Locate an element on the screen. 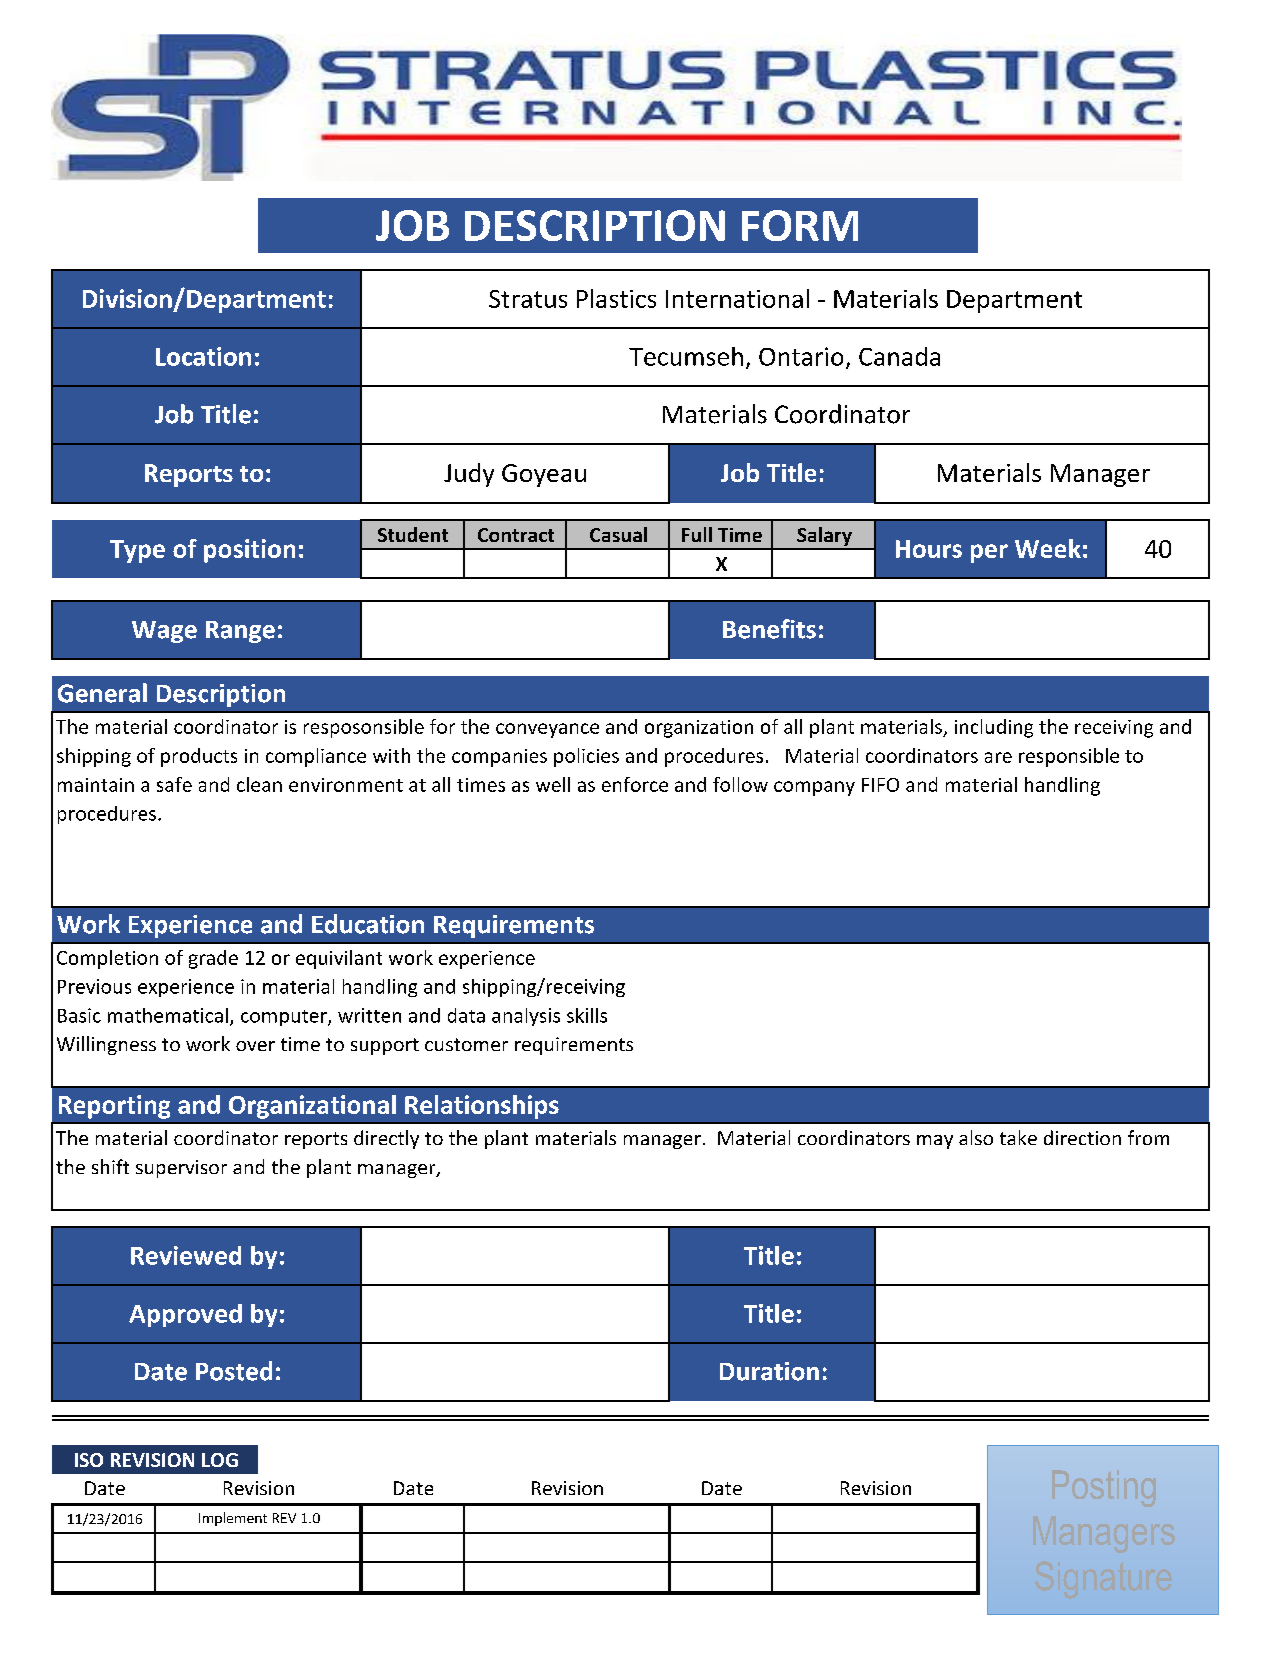 The height and width of the screenshot is (1659, 1282). Canada is located at coordinates (899, 356).
